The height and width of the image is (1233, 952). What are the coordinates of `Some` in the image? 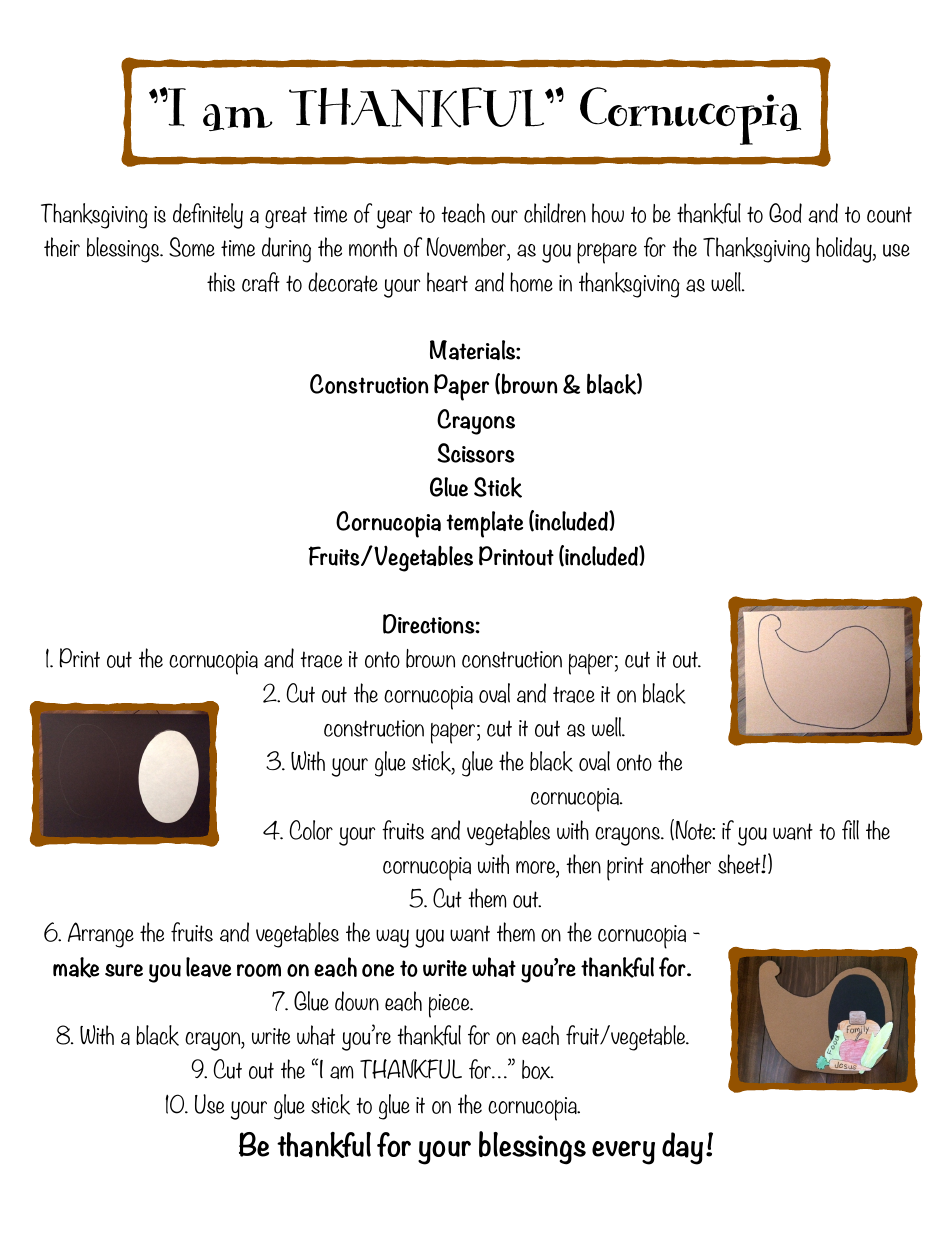 It's located at (192, 247).
